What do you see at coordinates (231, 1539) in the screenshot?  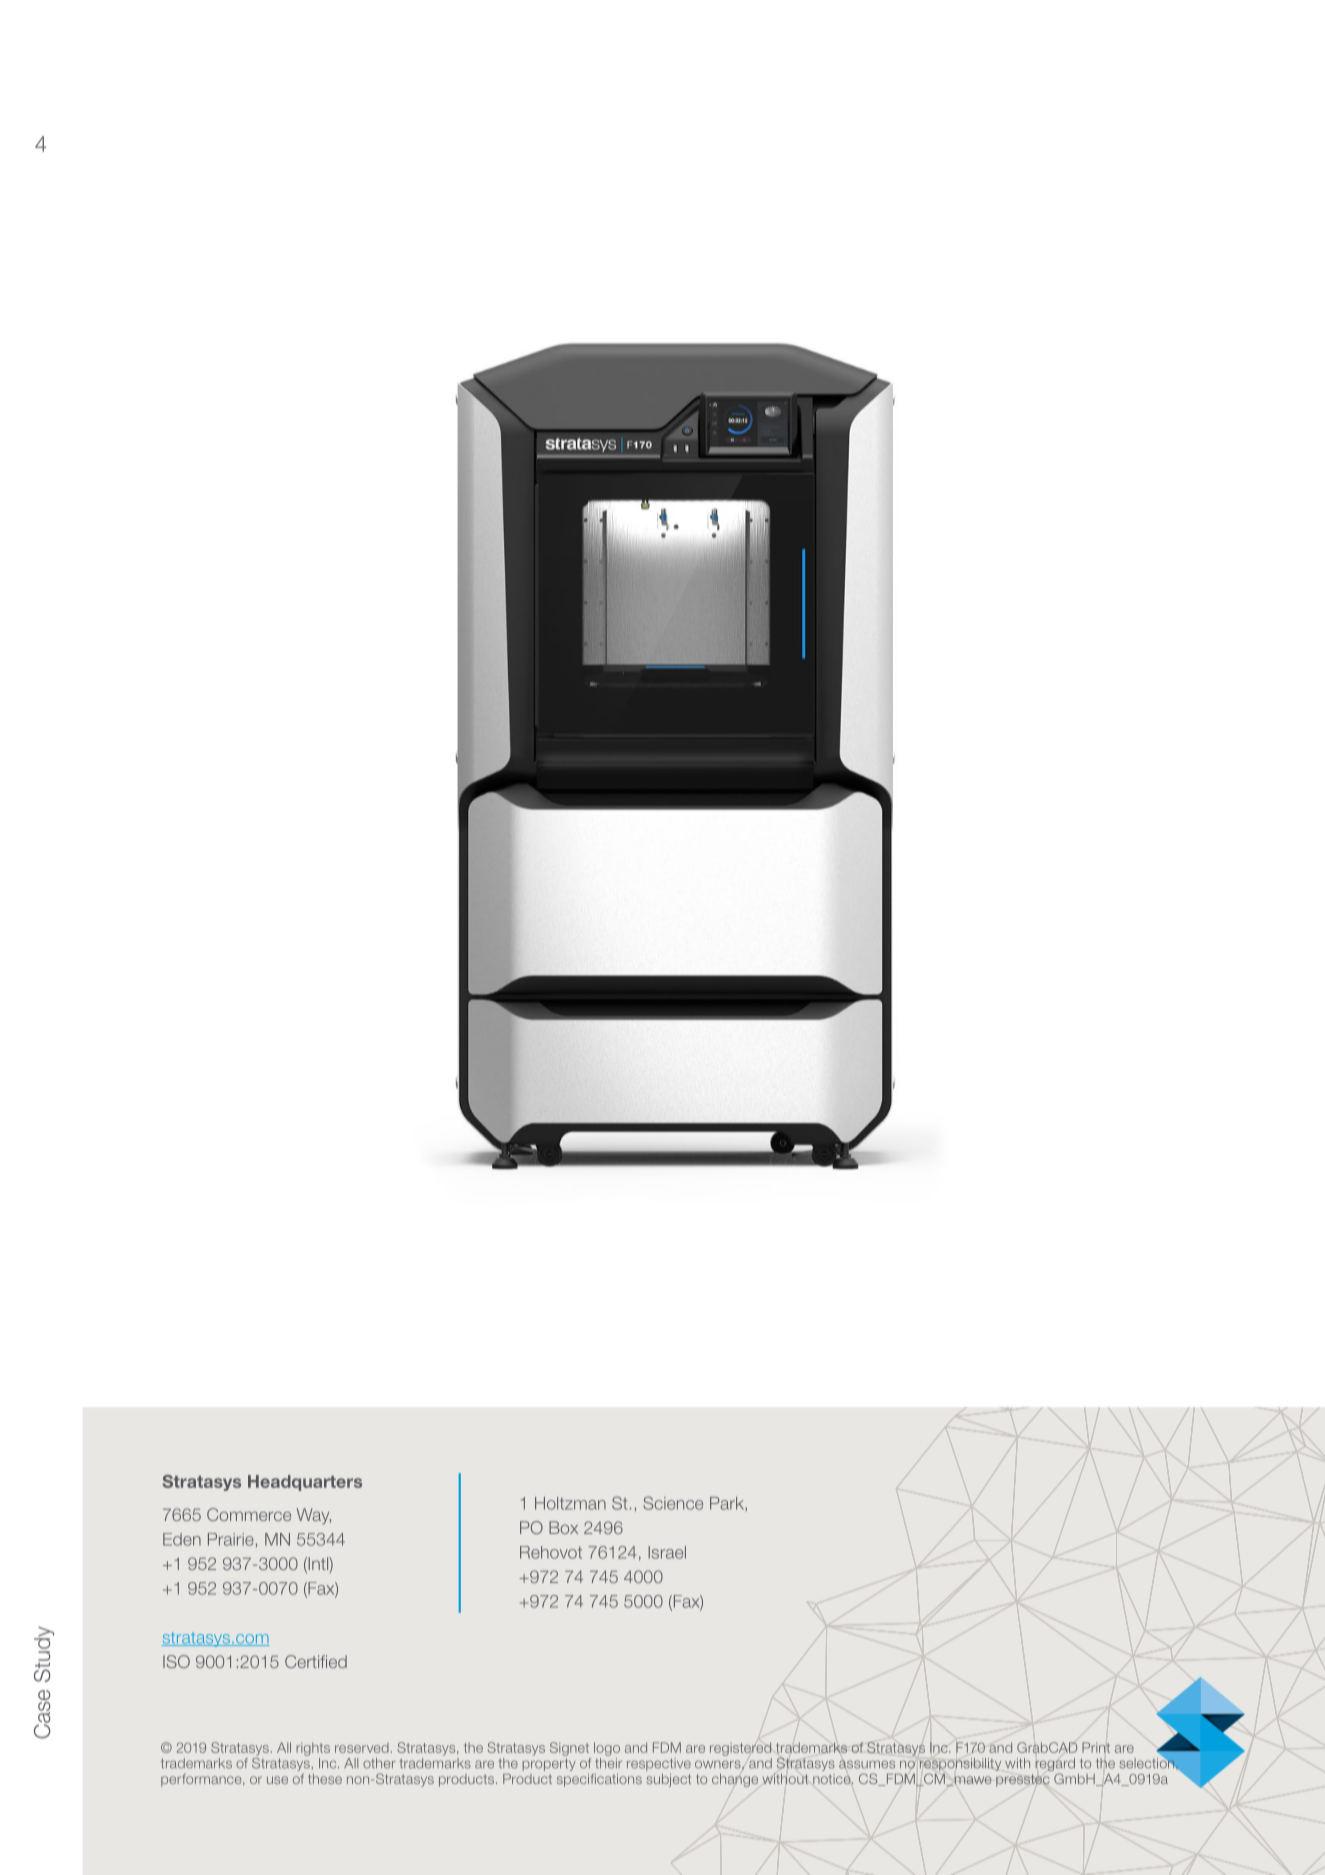 I see `Prairie` at bounding box center [231, 1539].
